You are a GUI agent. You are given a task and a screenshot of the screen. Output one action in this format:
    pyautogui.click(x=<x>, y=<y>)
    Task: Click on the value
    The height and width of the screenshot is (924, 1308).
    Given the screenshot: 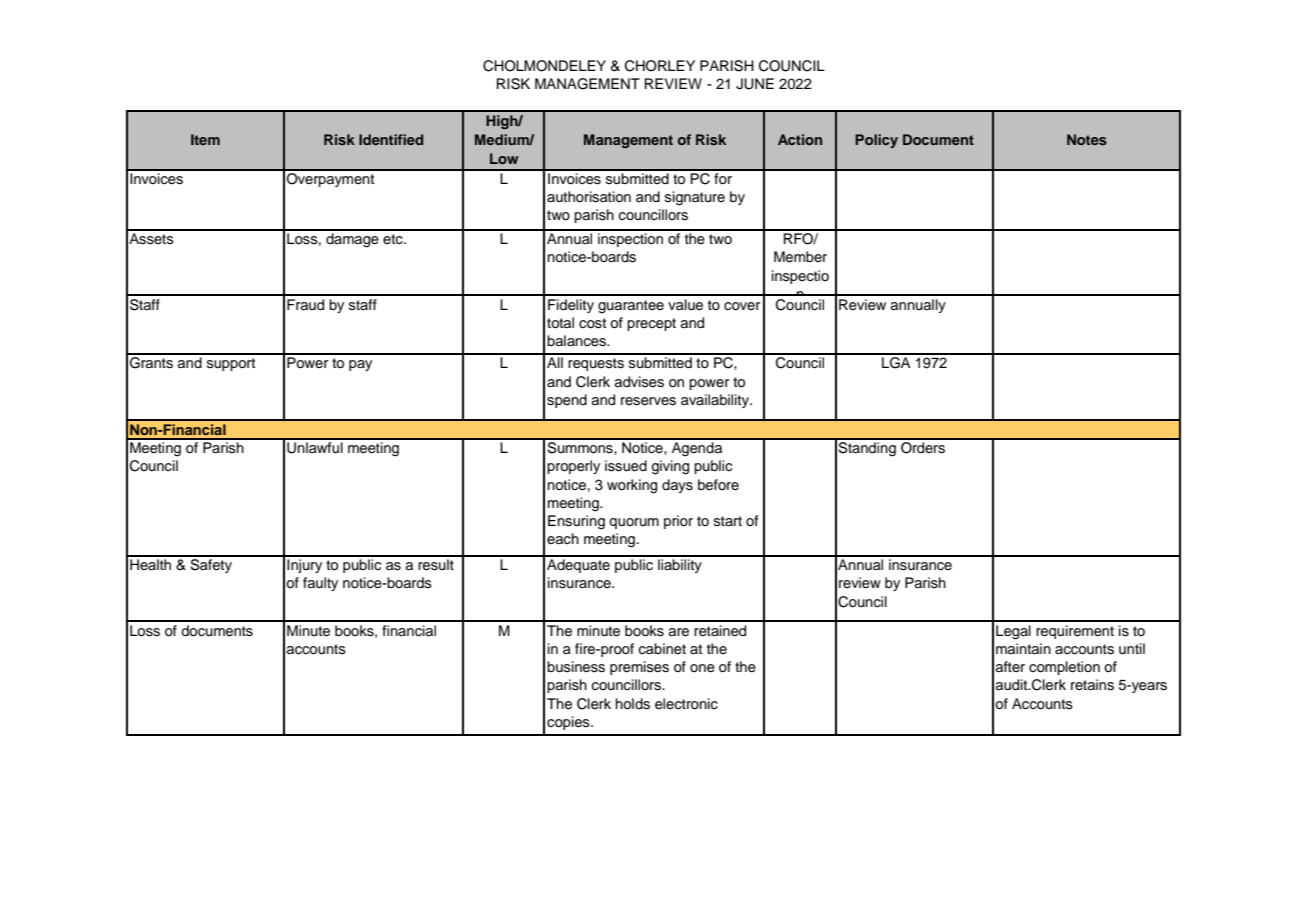 What is the action you would take?
    pyautogui.click(x=685, y=305)
